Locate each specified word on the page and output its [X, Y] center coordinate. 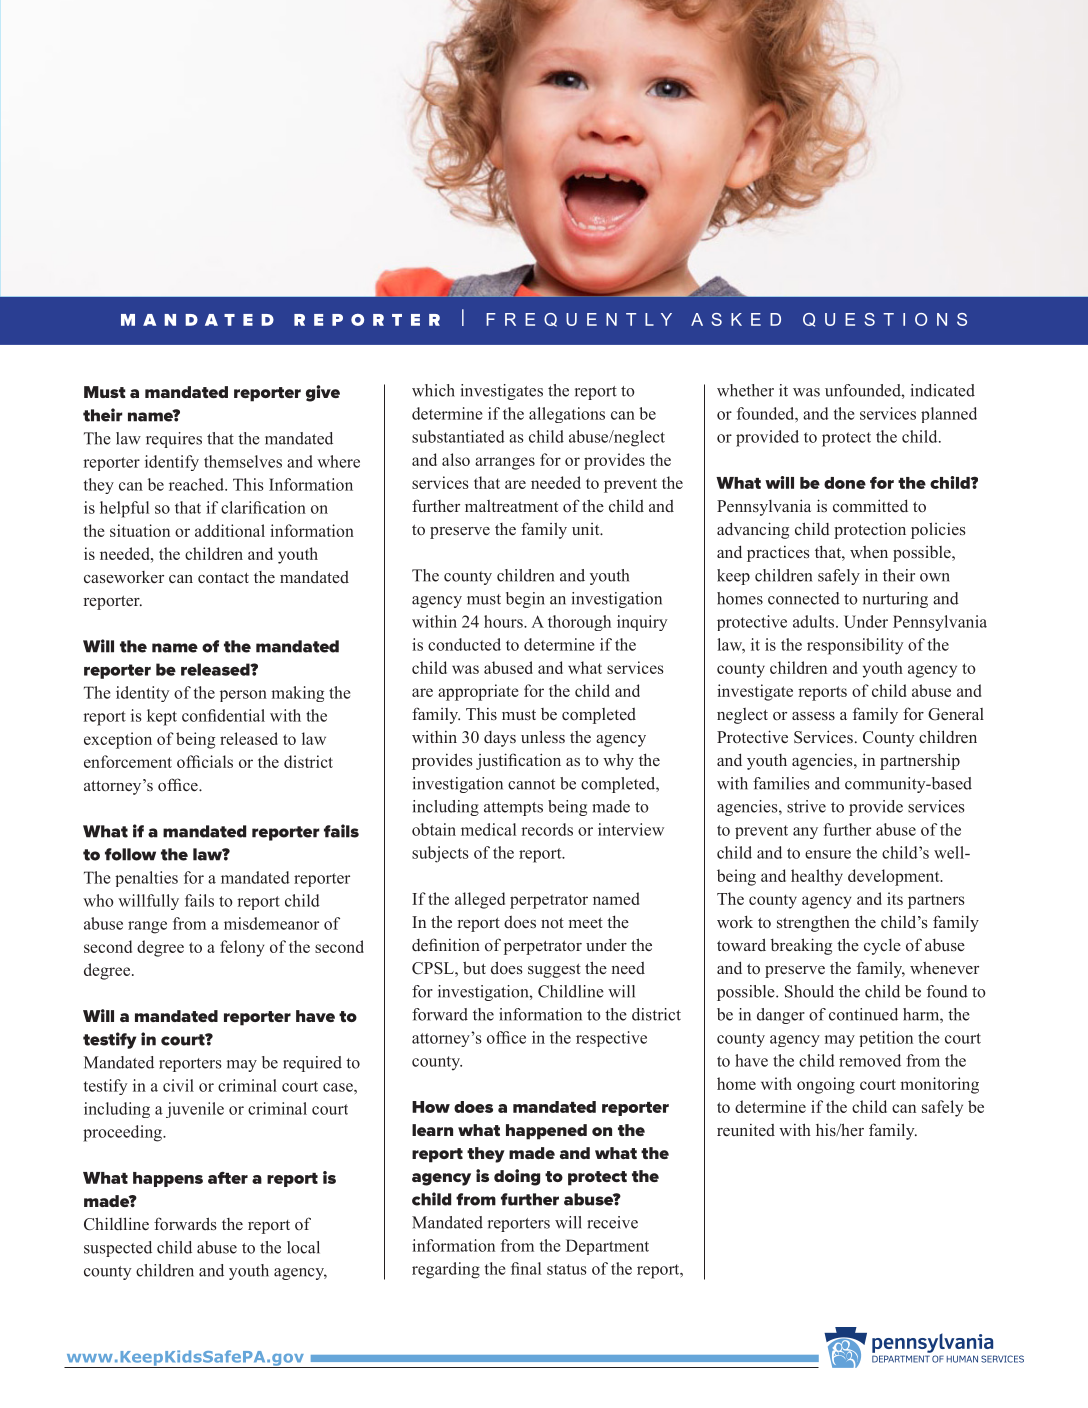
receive [612, 1222]
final [526, 1268]
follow [130, 854]
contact [223, 578]
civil [178, 1085]
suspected [118, 1249]
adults [815, 621]
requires [174, 440]
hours [504, 621]
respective [611, 1039]
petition [886, 1039]
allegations [567, 415]
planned [949, 415]
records [547, 829]
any [805, 833]
